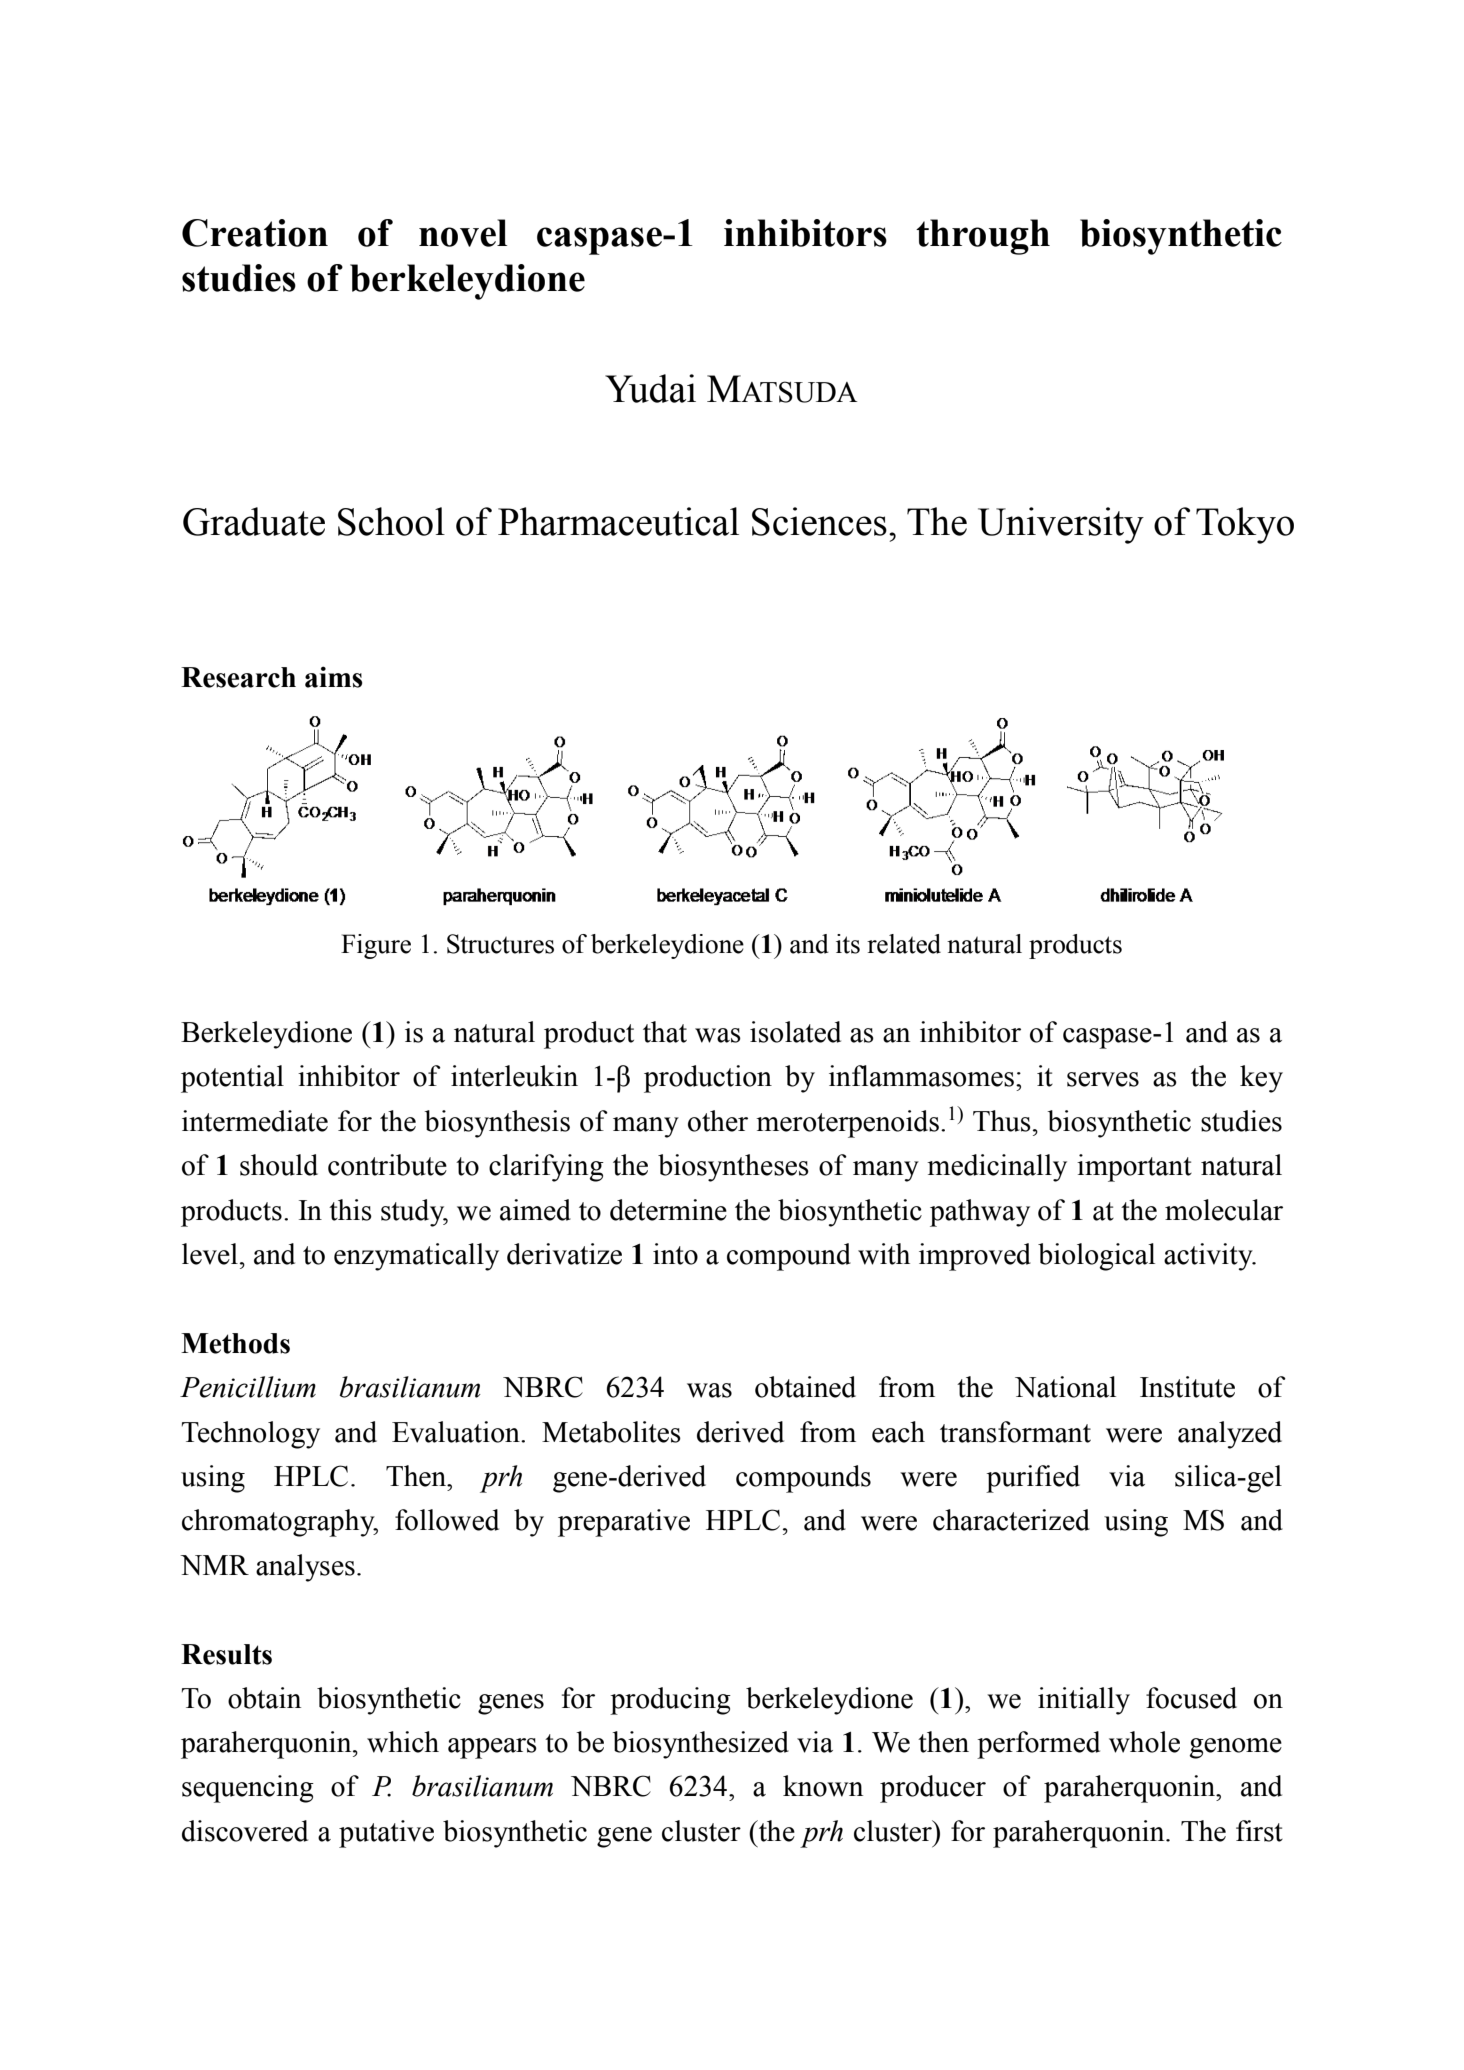  I want to click on through, so click(983, 237).
